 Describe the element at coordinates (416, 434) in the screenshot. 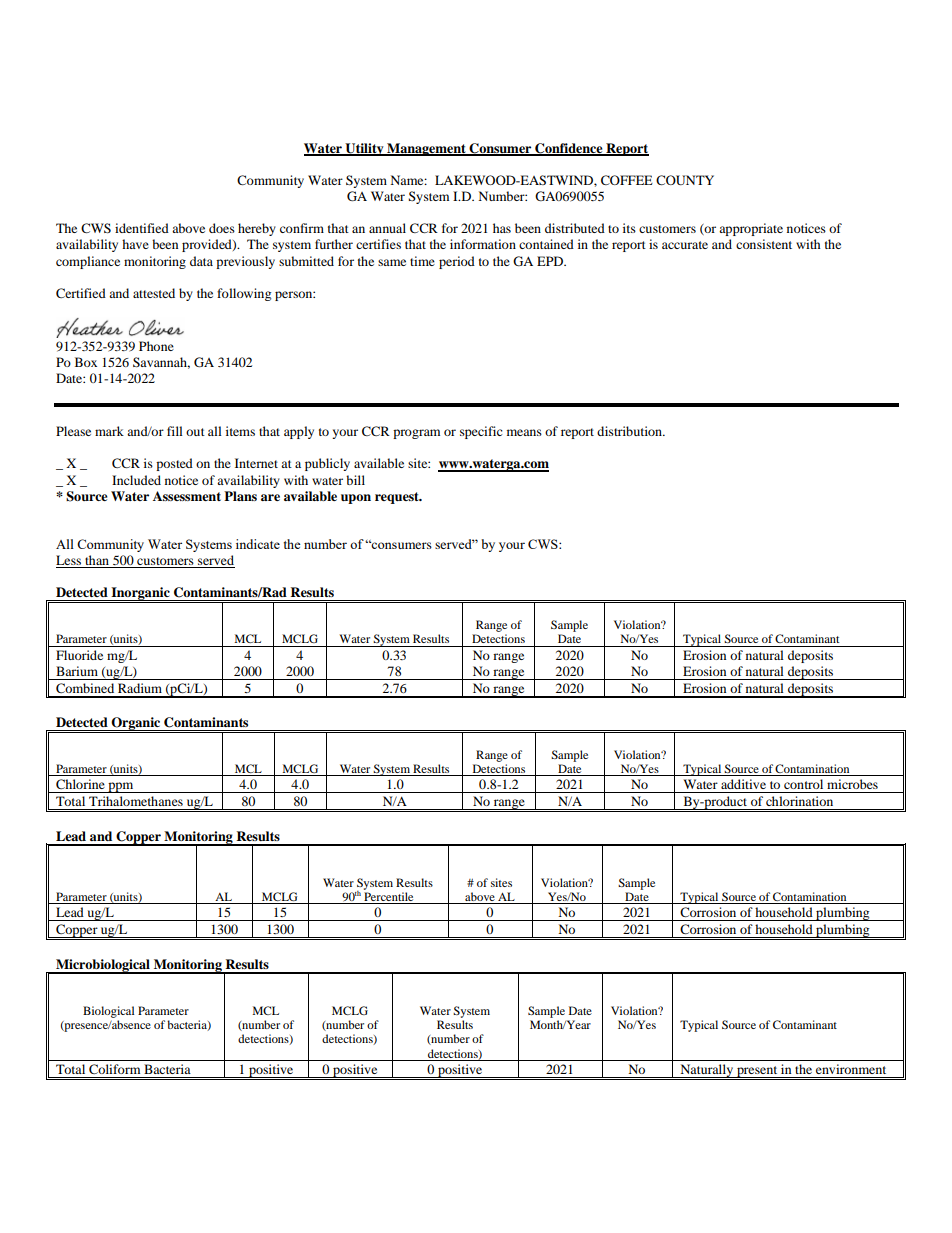

I see `program` at that location.
